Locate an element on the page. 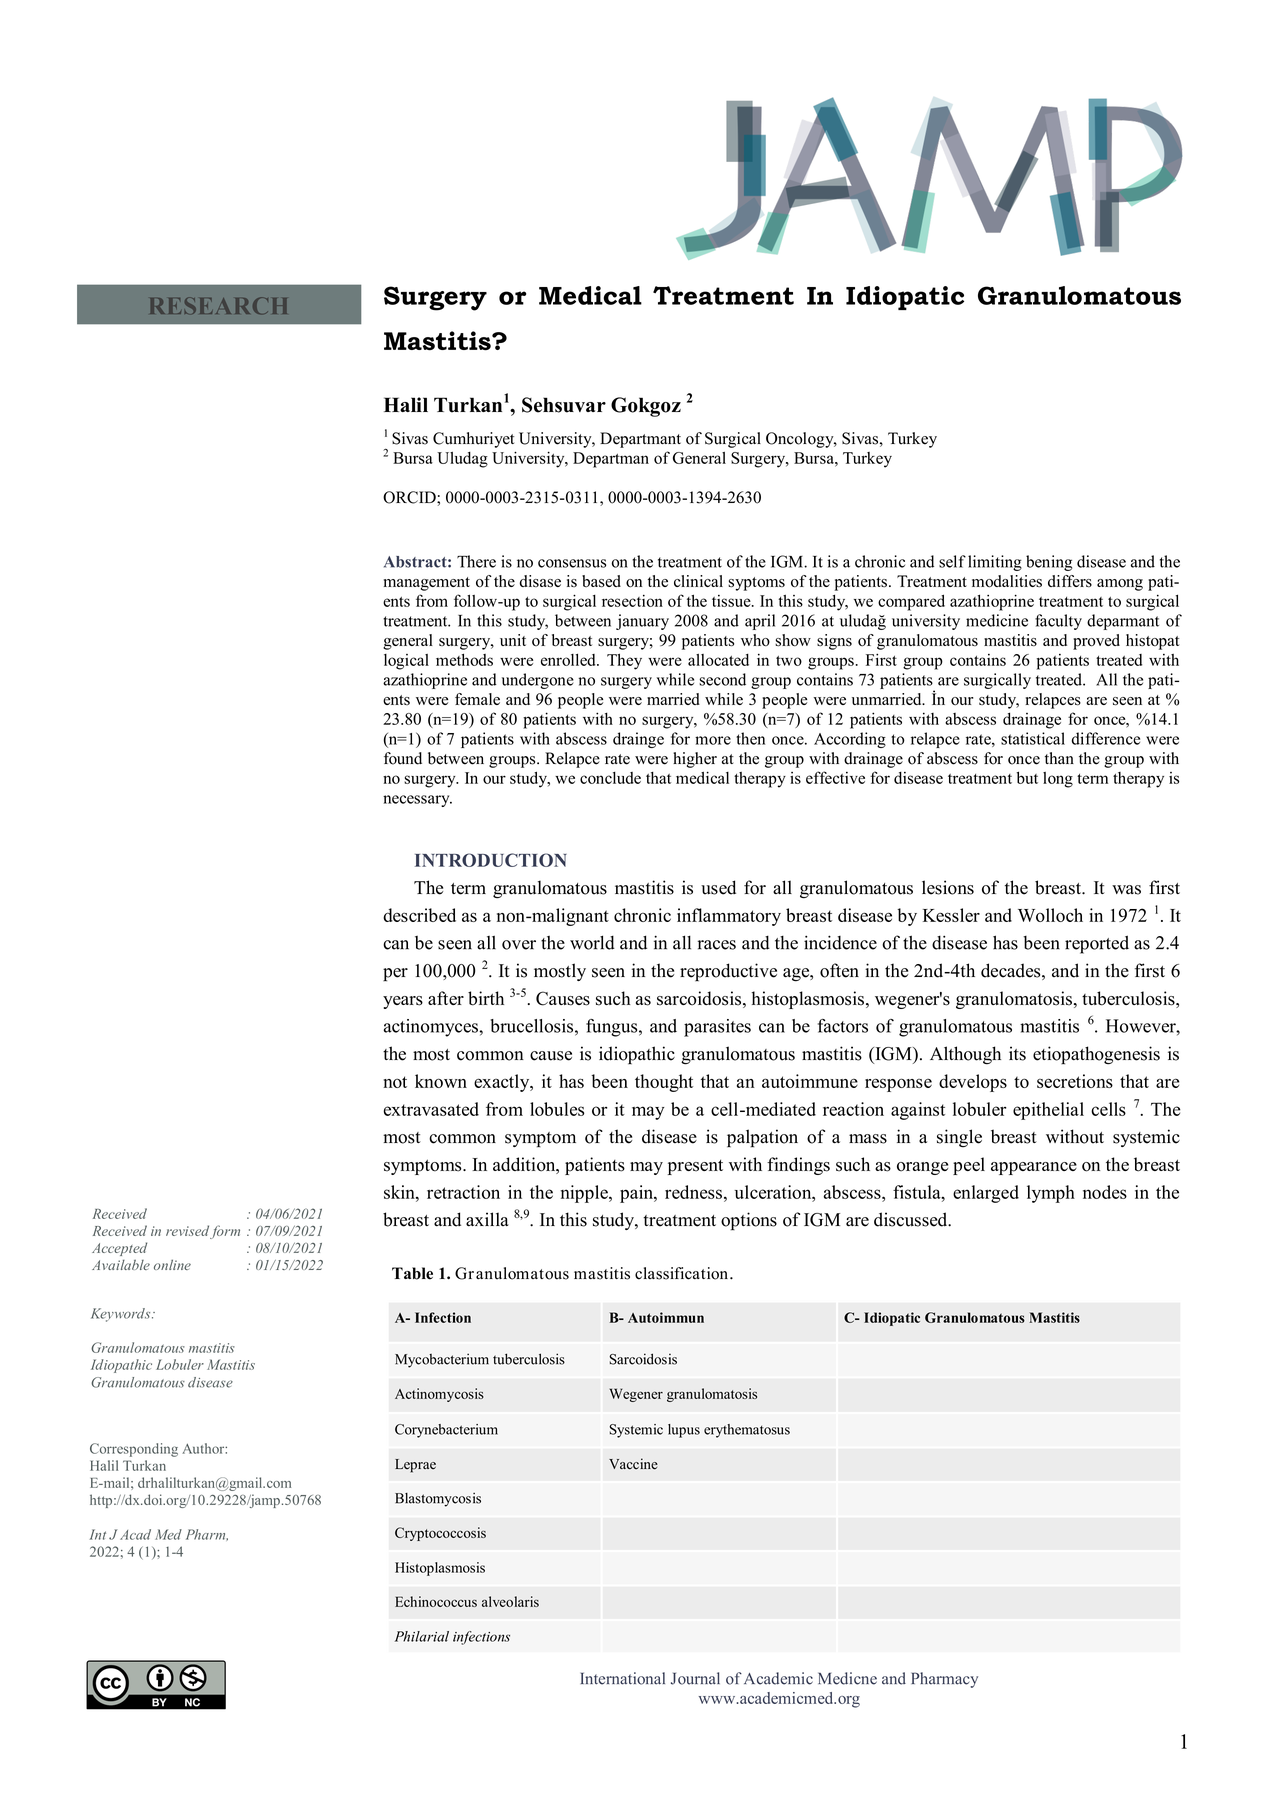 Image resolution: width=1272 pixels, height=1800 pixels. per is located at coordinates (395, 975).
